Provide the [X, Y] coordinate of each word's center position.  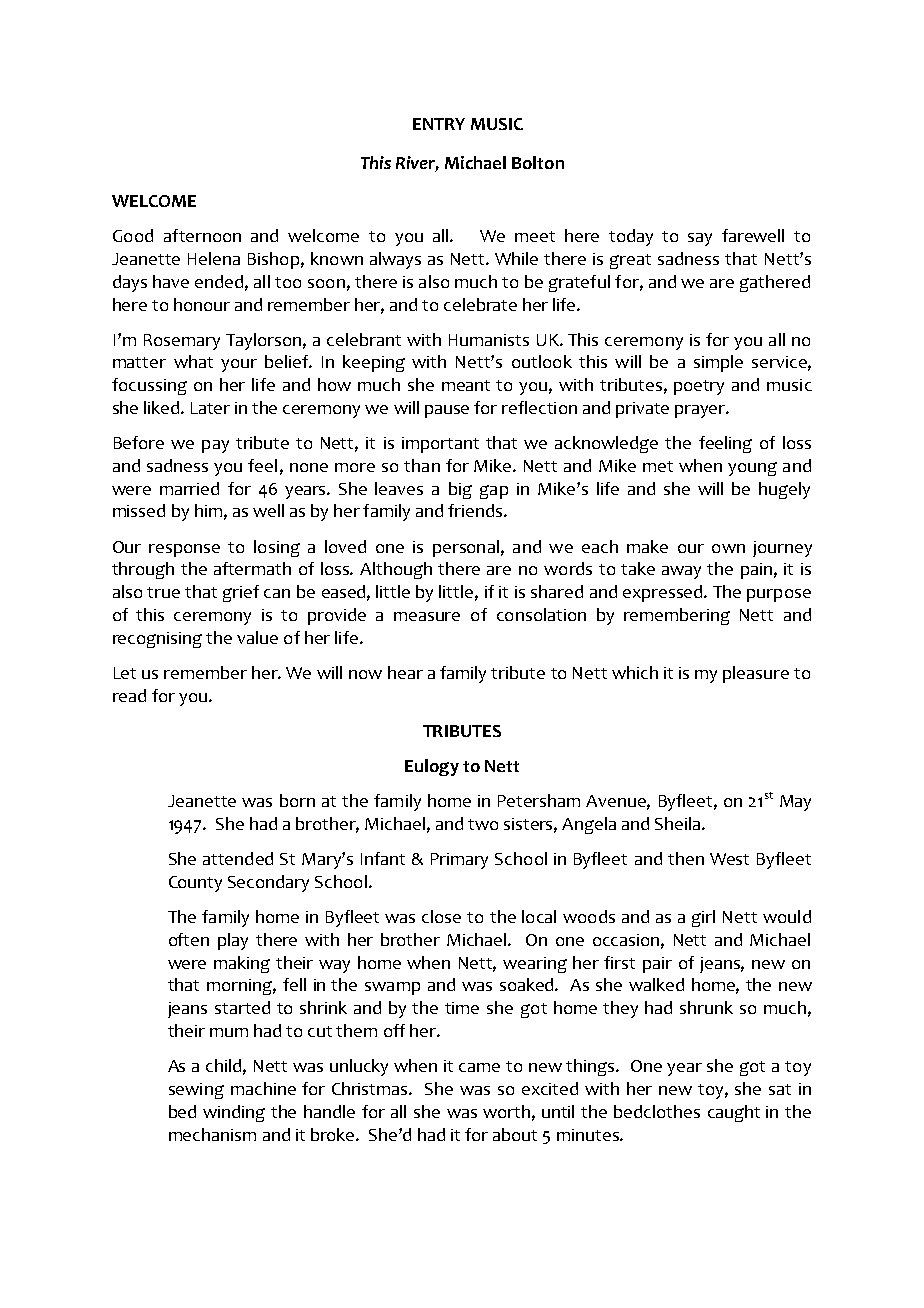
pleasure [756, 674]
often [189, 939]
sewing [196, 1091]
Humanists [489, 340]
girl [703, 918]
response [184, 550]
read [129, 695]
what [193, 361]
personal [466, 548]
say [700, 239]
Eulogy [432, 767]
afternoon [202, 235]
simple [718, 363]
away [681, 572]
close [441, 916]
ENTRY [439, 124]
